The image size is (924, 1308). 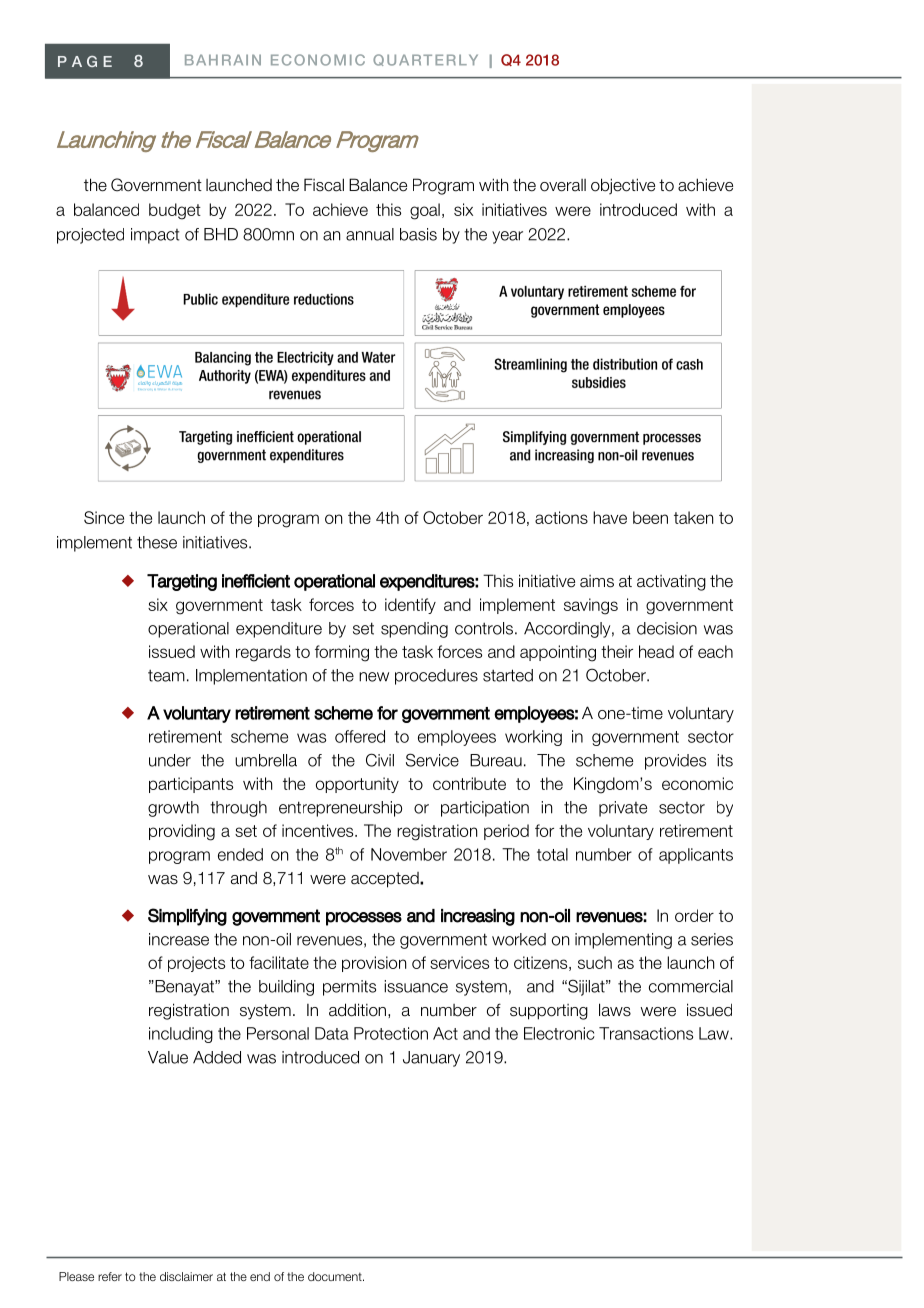 I want to click on activating, so click(x=671, y=583).
